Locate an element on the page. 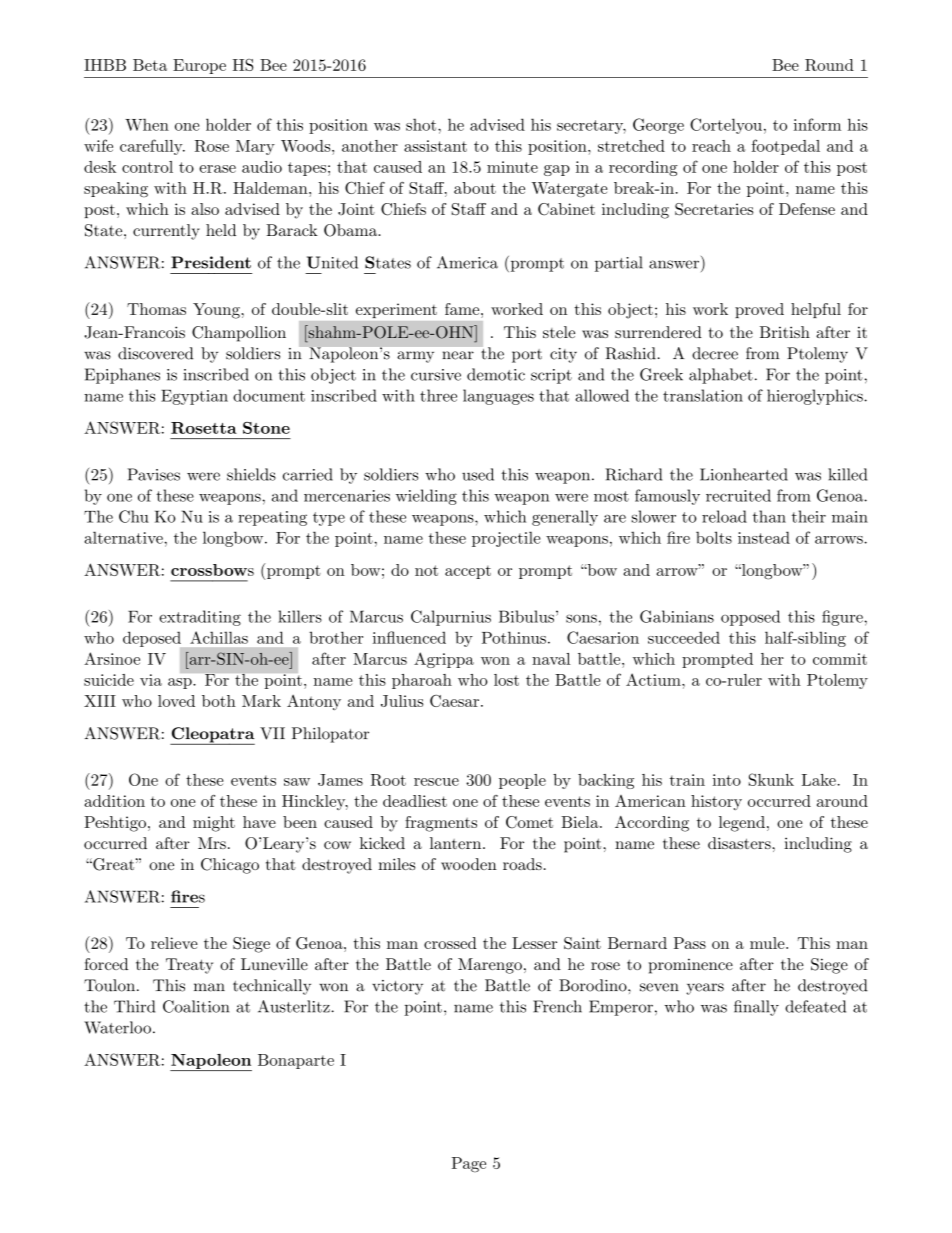  inform is located at coordinates (817, 124).
